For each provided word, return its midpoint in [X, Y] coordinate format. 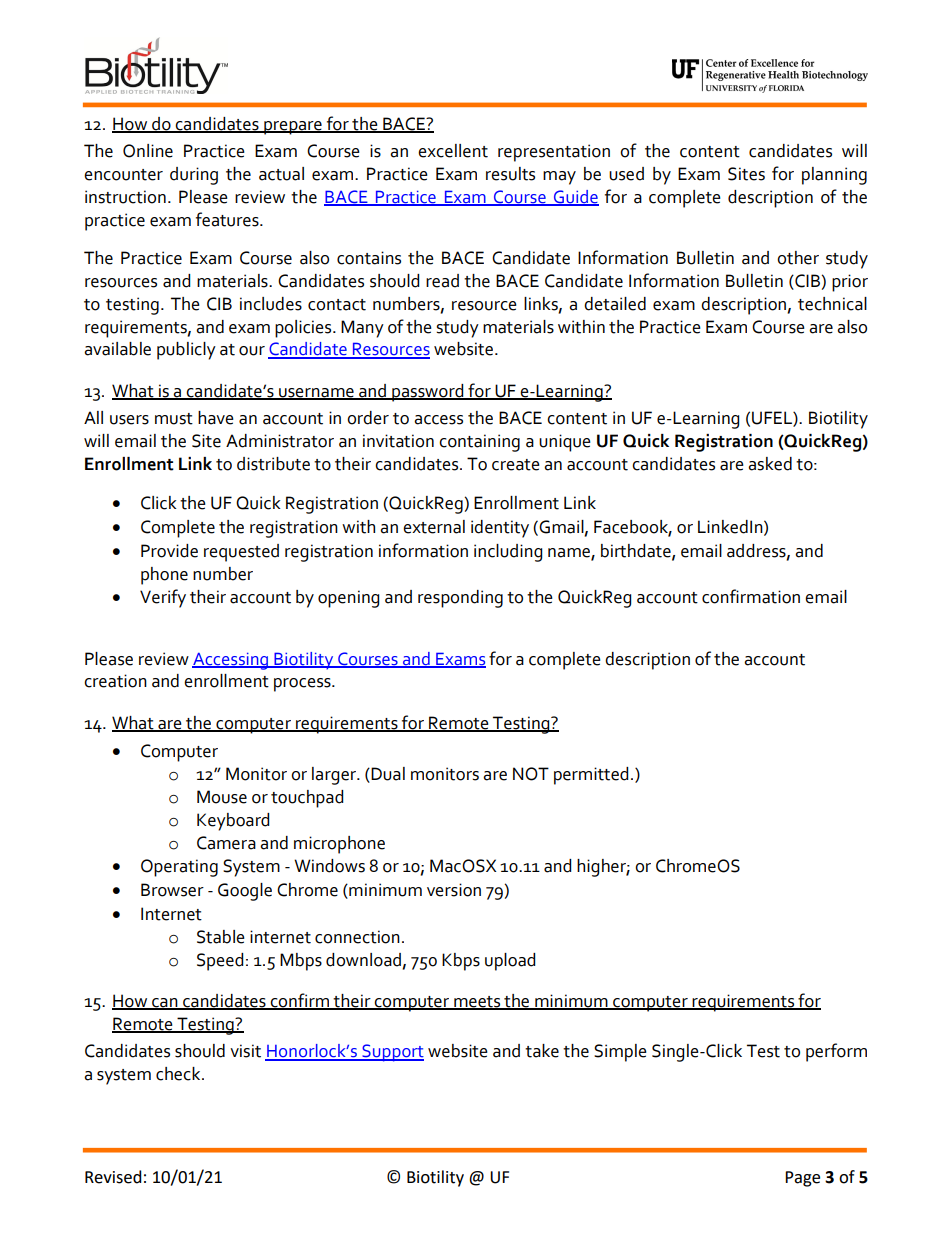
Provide [169, 551]
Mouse [222, 797]
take [542, 1051]
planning [834, 176]
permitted [591, 776]
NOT [531, 774]
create [516, 465]
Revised [113, 1177]
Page [802, 1179]
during [194, 176]
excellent [453, 151]
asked [770, 464]
